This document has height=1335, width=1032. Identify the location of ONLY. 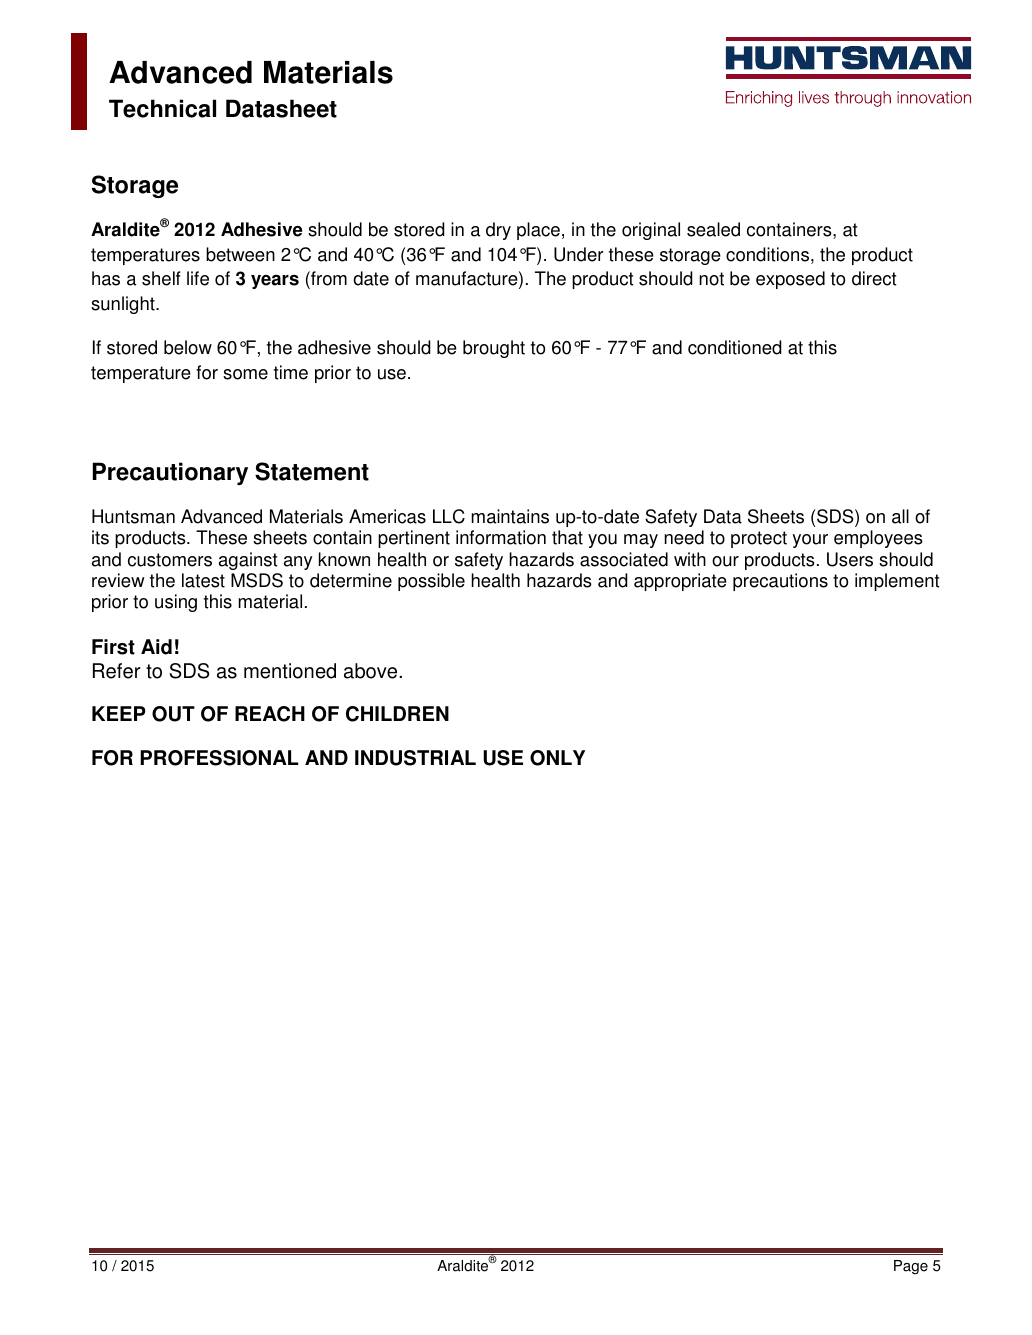
(557, 758).
